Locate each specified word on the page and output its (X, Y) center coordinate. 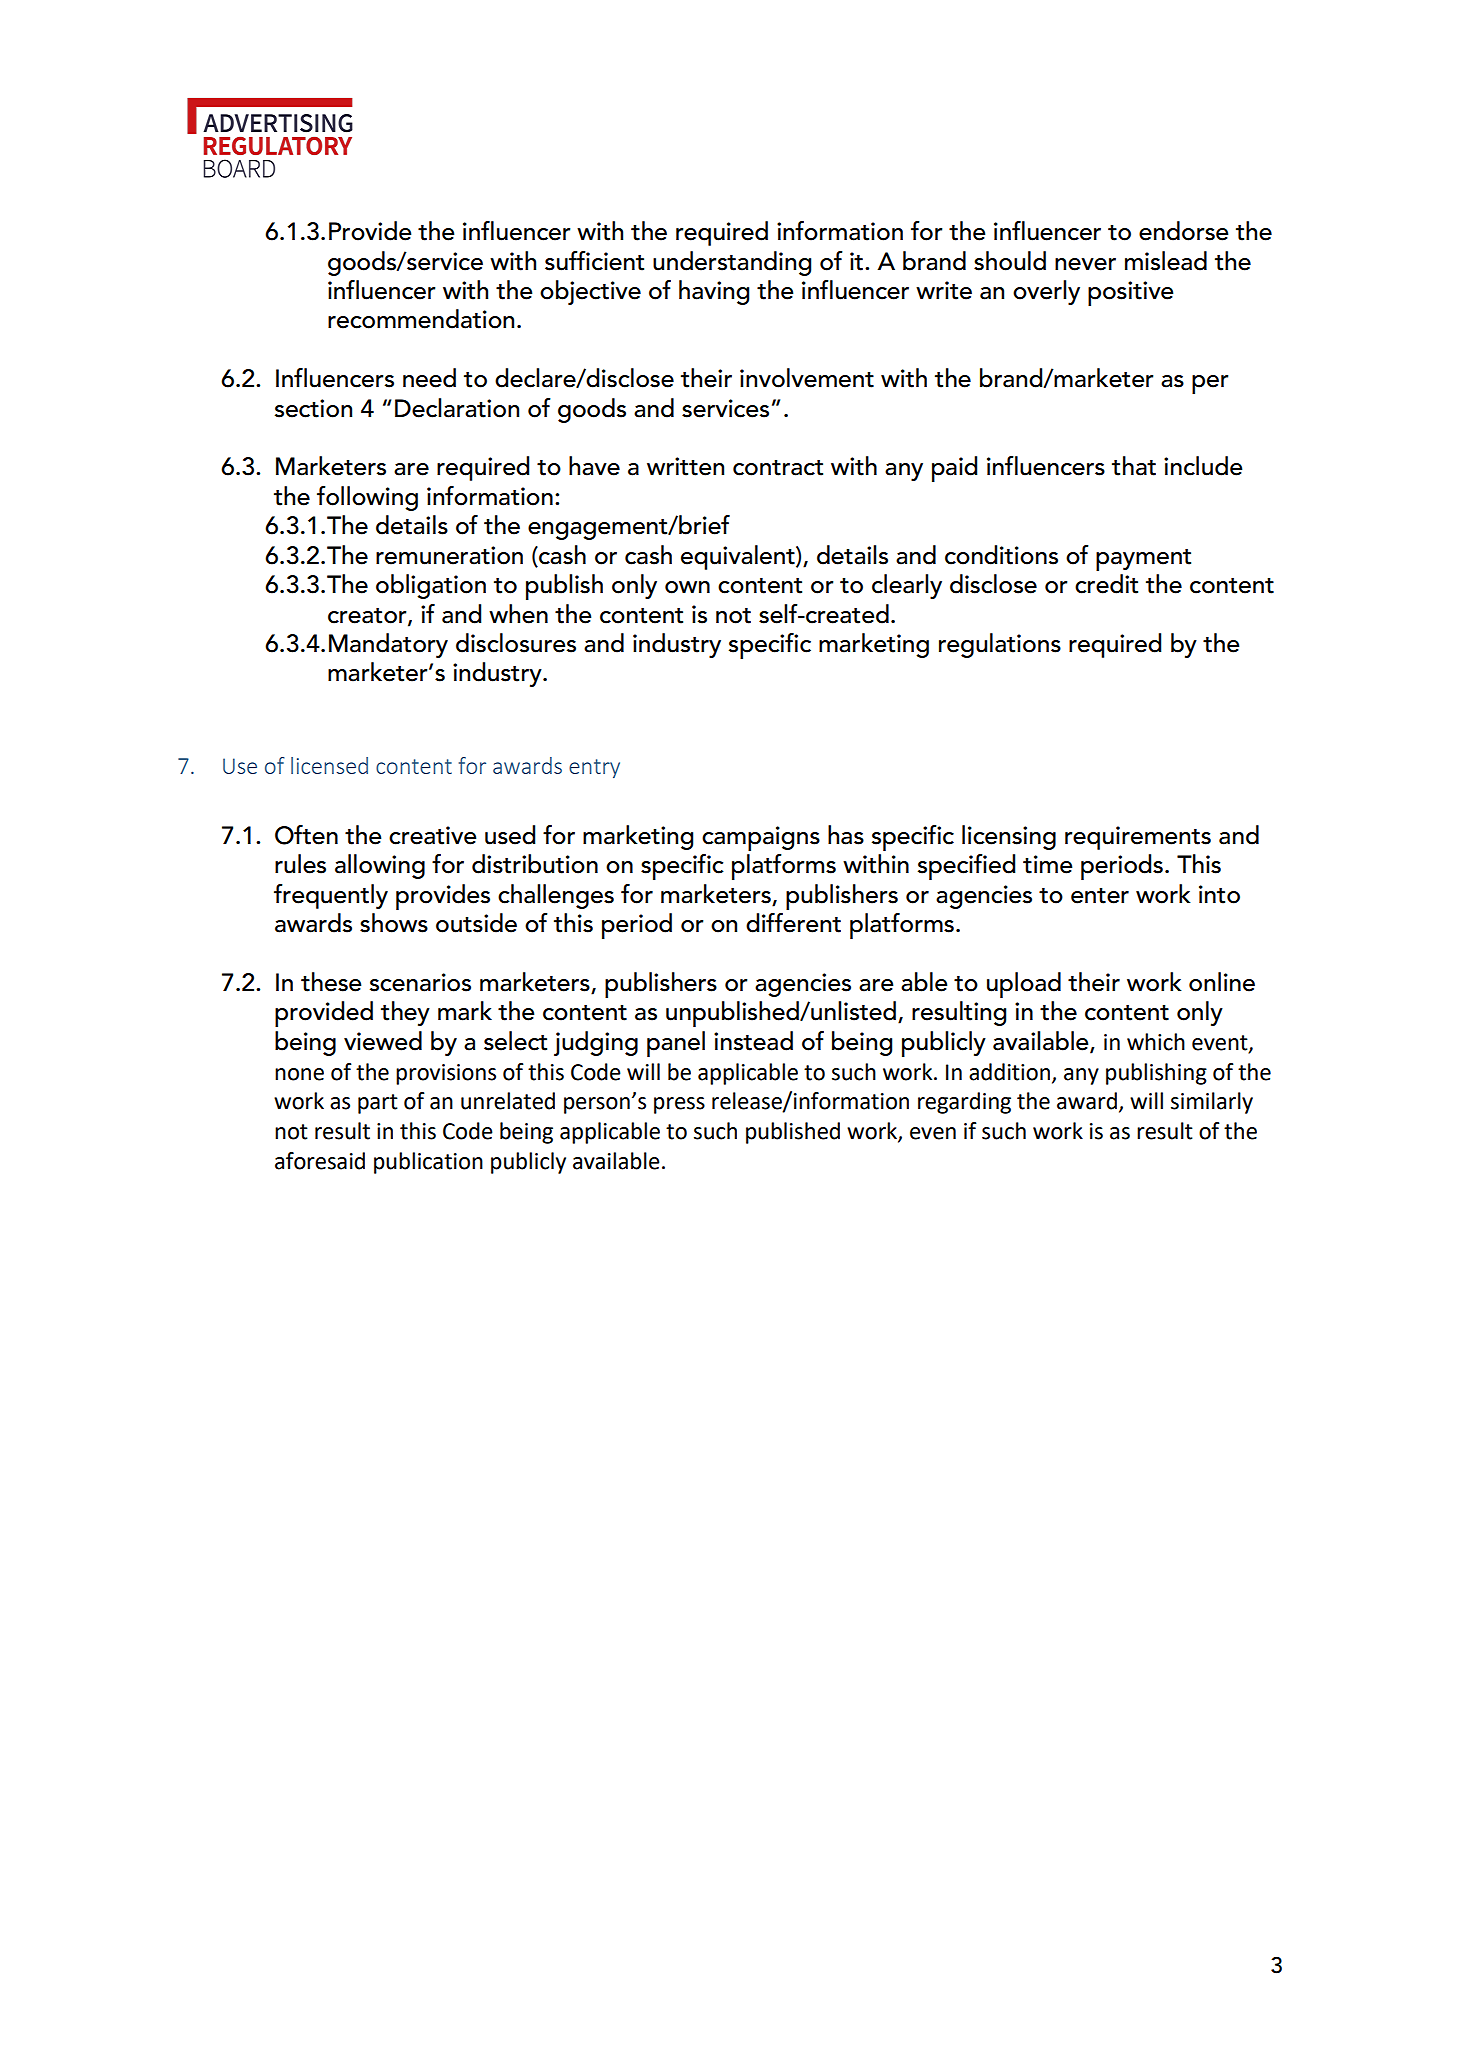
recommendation (421, 319)
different (793, 923)
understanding (732, 263)
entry (594, 768)
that (1134, 466)
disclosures (516, 643)
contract (778, 468)
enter (1100, 896)
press (679, 1105)
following (367, 498)
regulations (1000, 645)
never (1085, 264)
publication (428, 1163)
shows (394, 923)
